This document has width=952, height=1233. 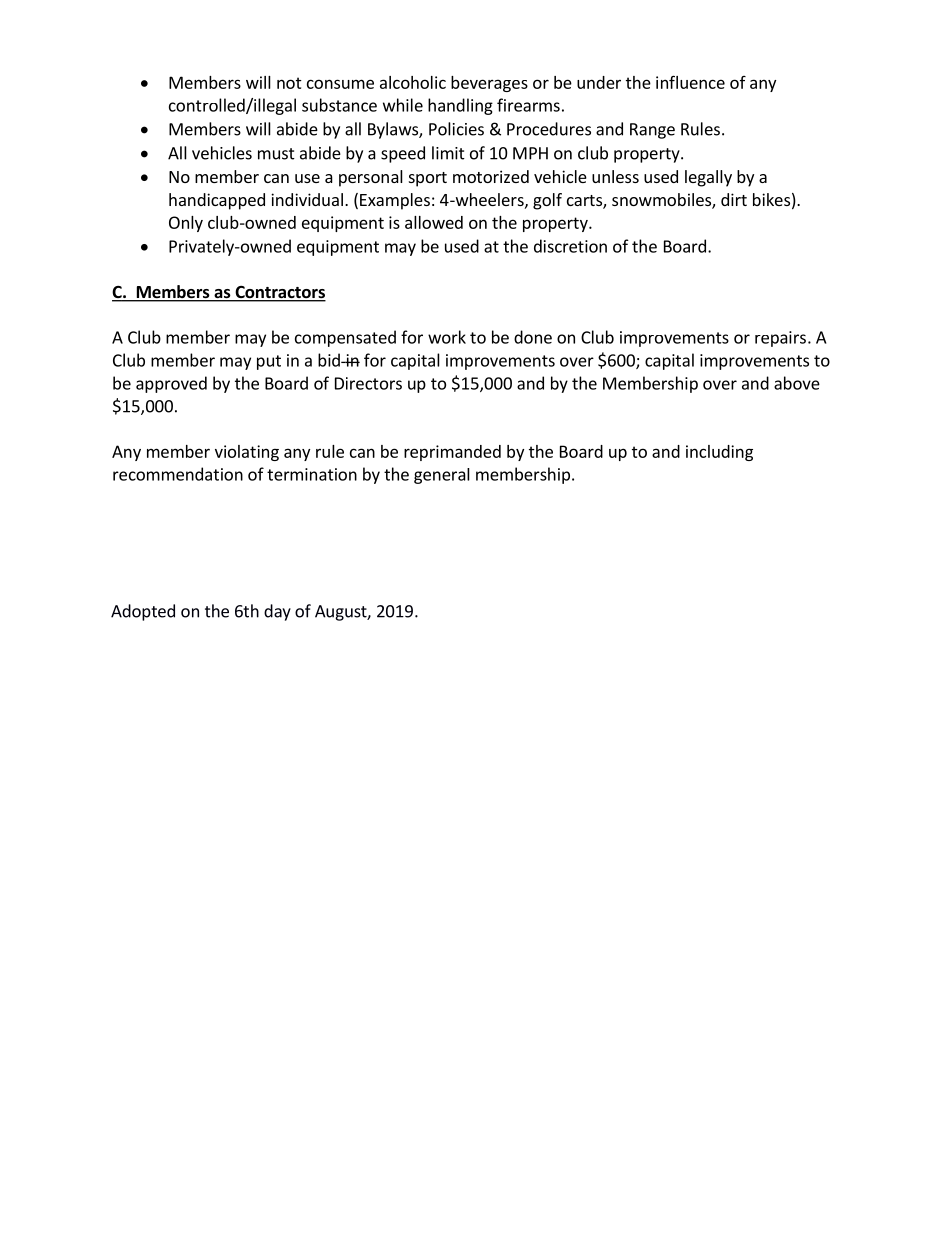 What do you see at coordinates (247, 453) in the document?
I see `violating` at bounding box center [247, 453].
